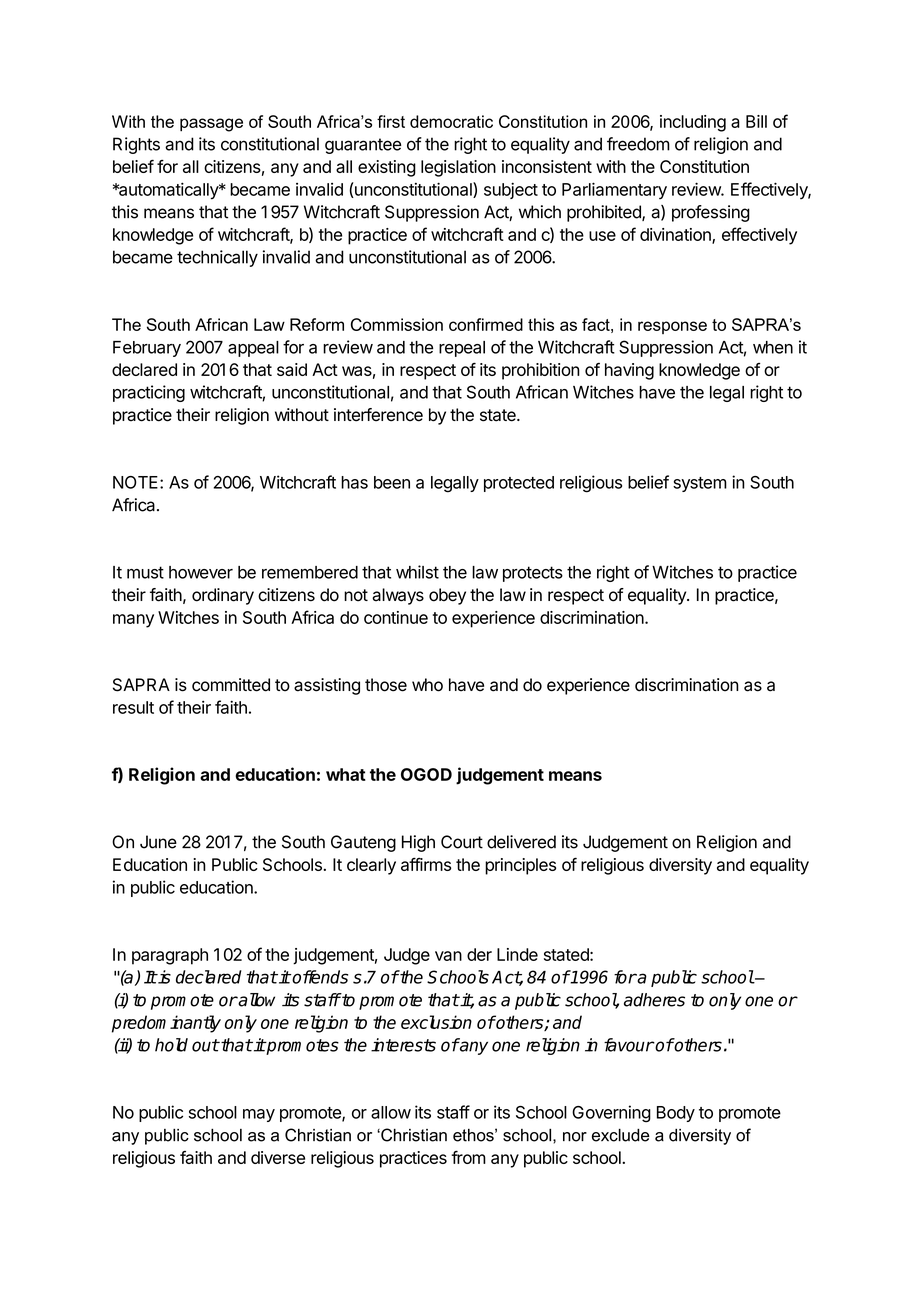 This document has width=924, height=1308. I want to click on delivered, so click(521, 842).
